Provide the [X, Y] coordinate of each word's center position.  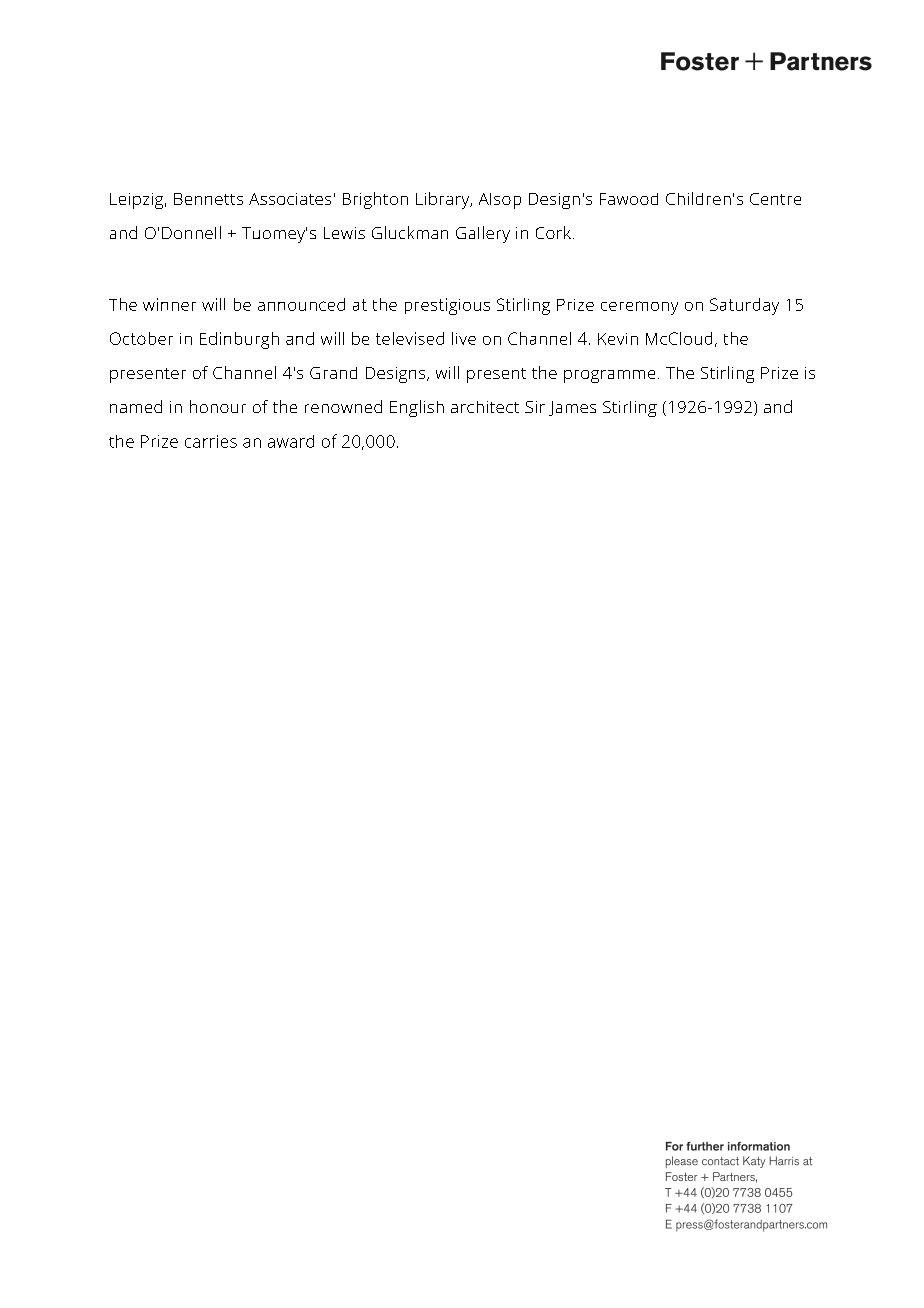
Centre [775, 199]
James [572, 408]
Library [444, 200]
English [417, 408]
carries [211, 441]
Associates [290, 199]
